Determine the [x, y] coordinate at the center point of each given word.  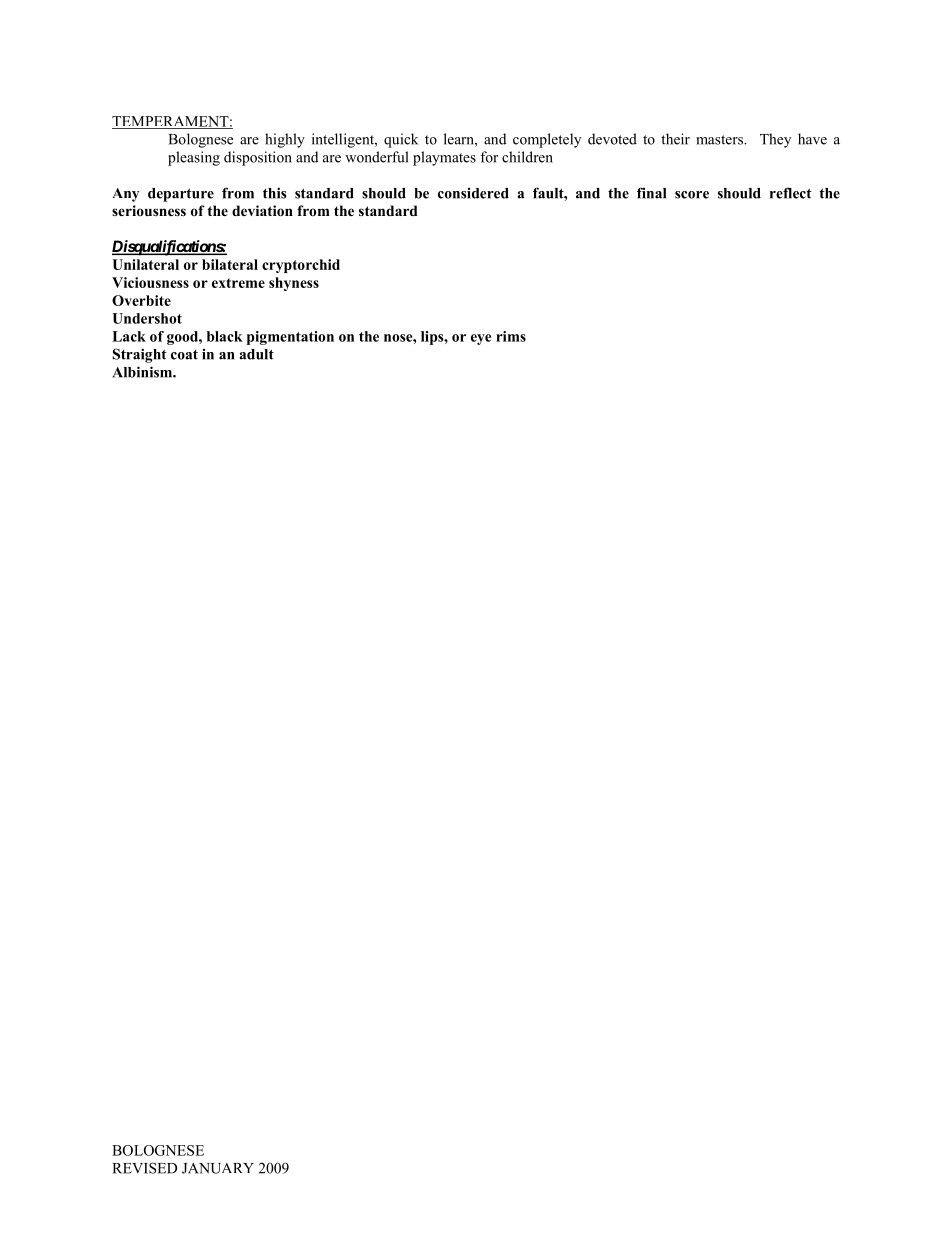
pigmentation [290, 338]
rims [511, 336]
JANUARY [218, 1168]
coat [184, 355]
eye [481, 339]
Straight [140, 355]
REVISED [145, 1168]
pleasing [194, 158]
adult [257, 354]
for [489, 157]
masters [720, 140]
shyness [294, 284]
